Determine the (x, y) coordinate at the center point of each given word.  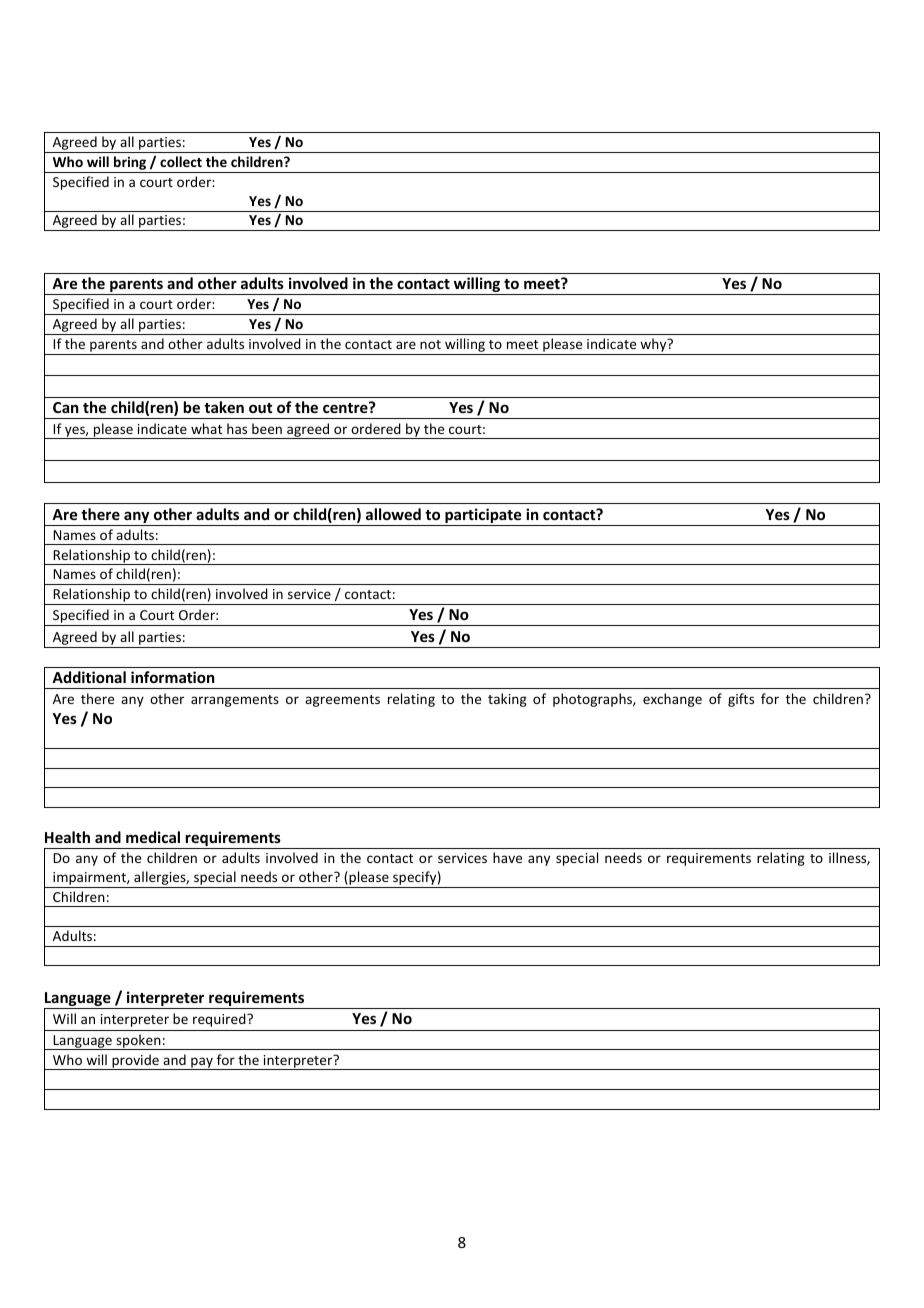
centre (346, 407)
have (507, 857)
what (206, 428)
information (172, 677)
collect (181, 161)
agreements (342, 701)
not (430, 344)
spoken (138, 1042)
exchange (672, 700)
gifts (741, 700)
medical (153, 837)
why (653, 346)
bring (130, 164)
